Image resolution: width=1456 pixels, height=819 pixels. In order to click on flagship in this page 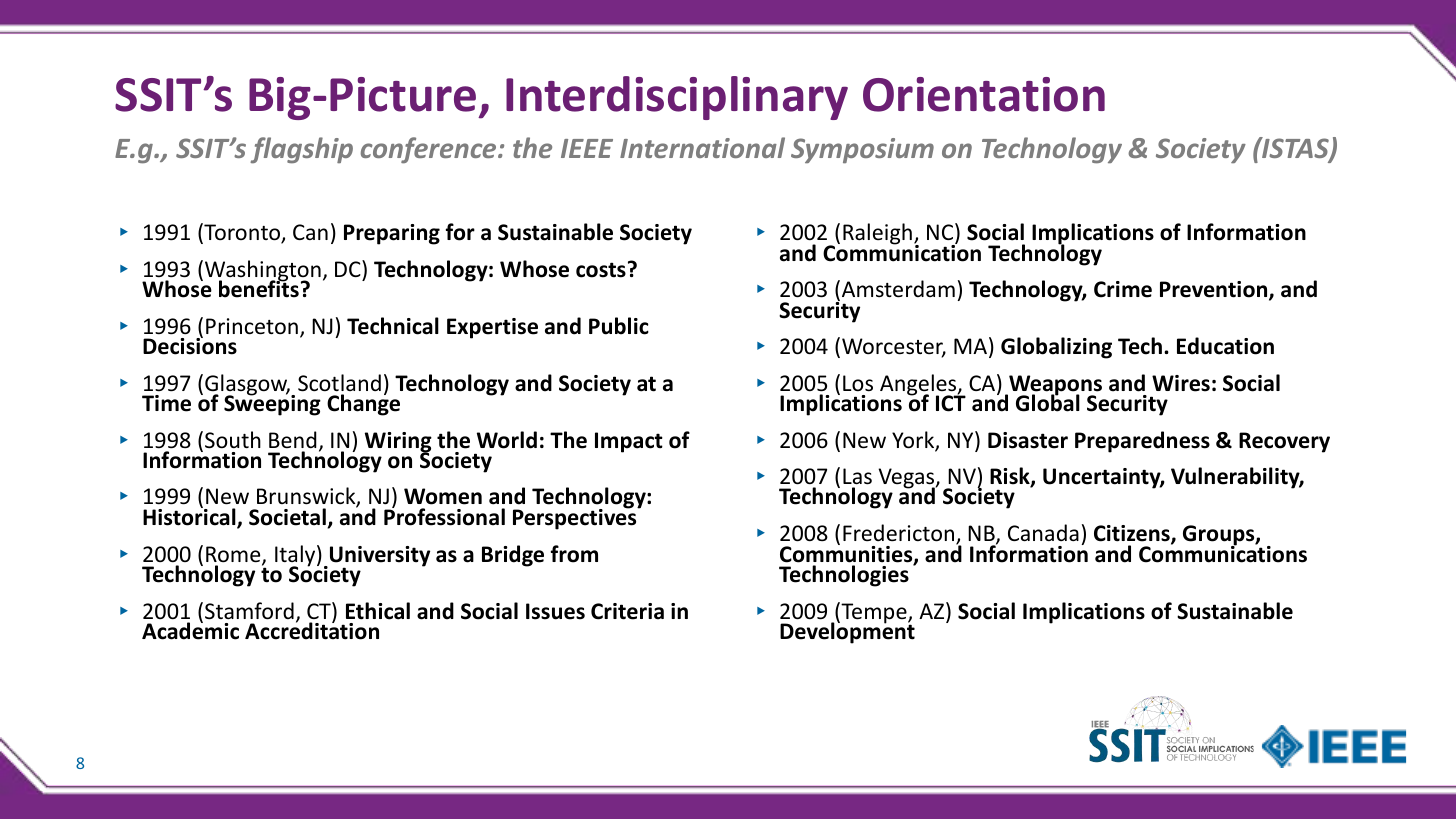, I will do `click(301, 150)`.
